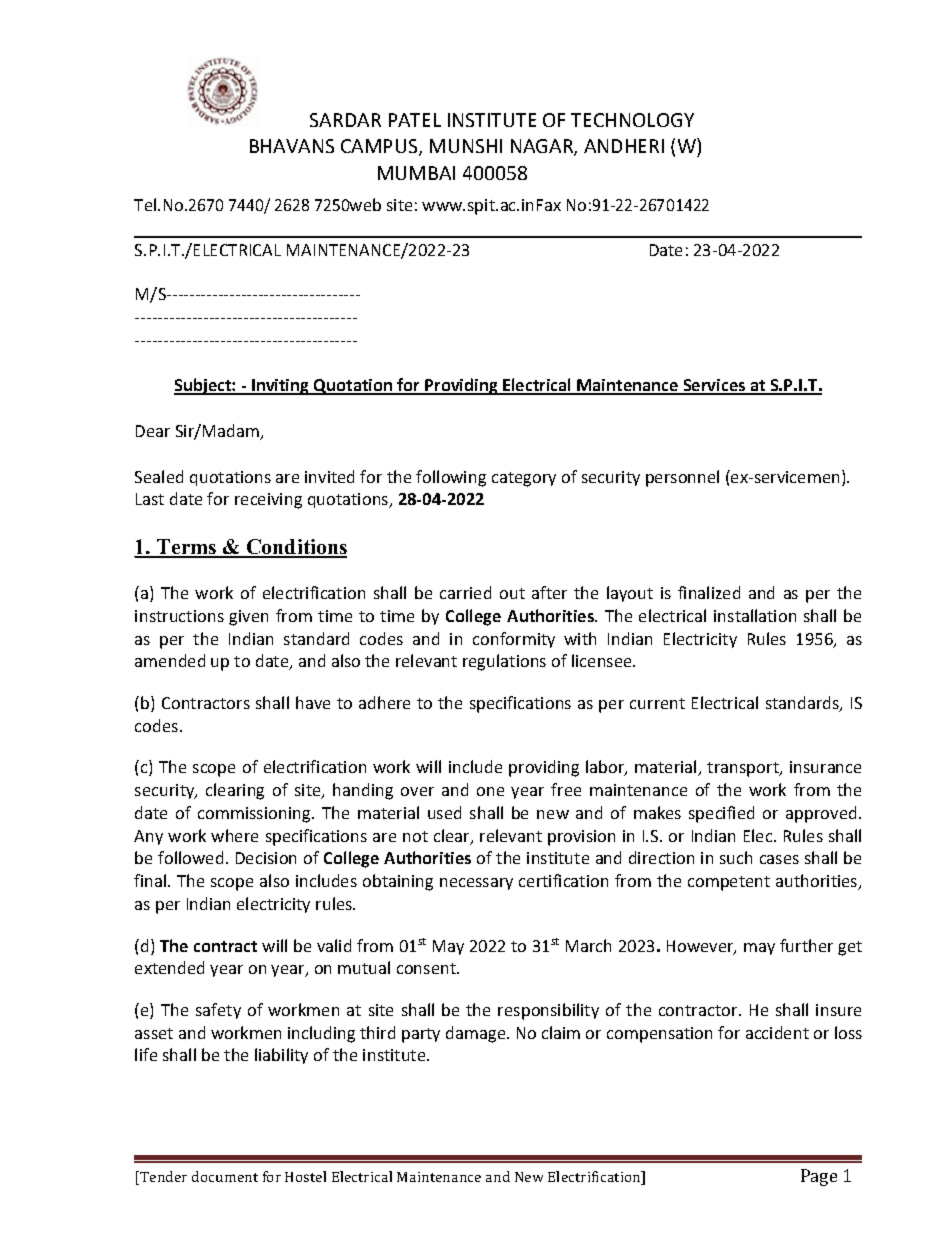 This image has height=1233, width=952. Describe the element at coordinates (632, 120) in the image. I see `TECHNOLOGY` at that location.
